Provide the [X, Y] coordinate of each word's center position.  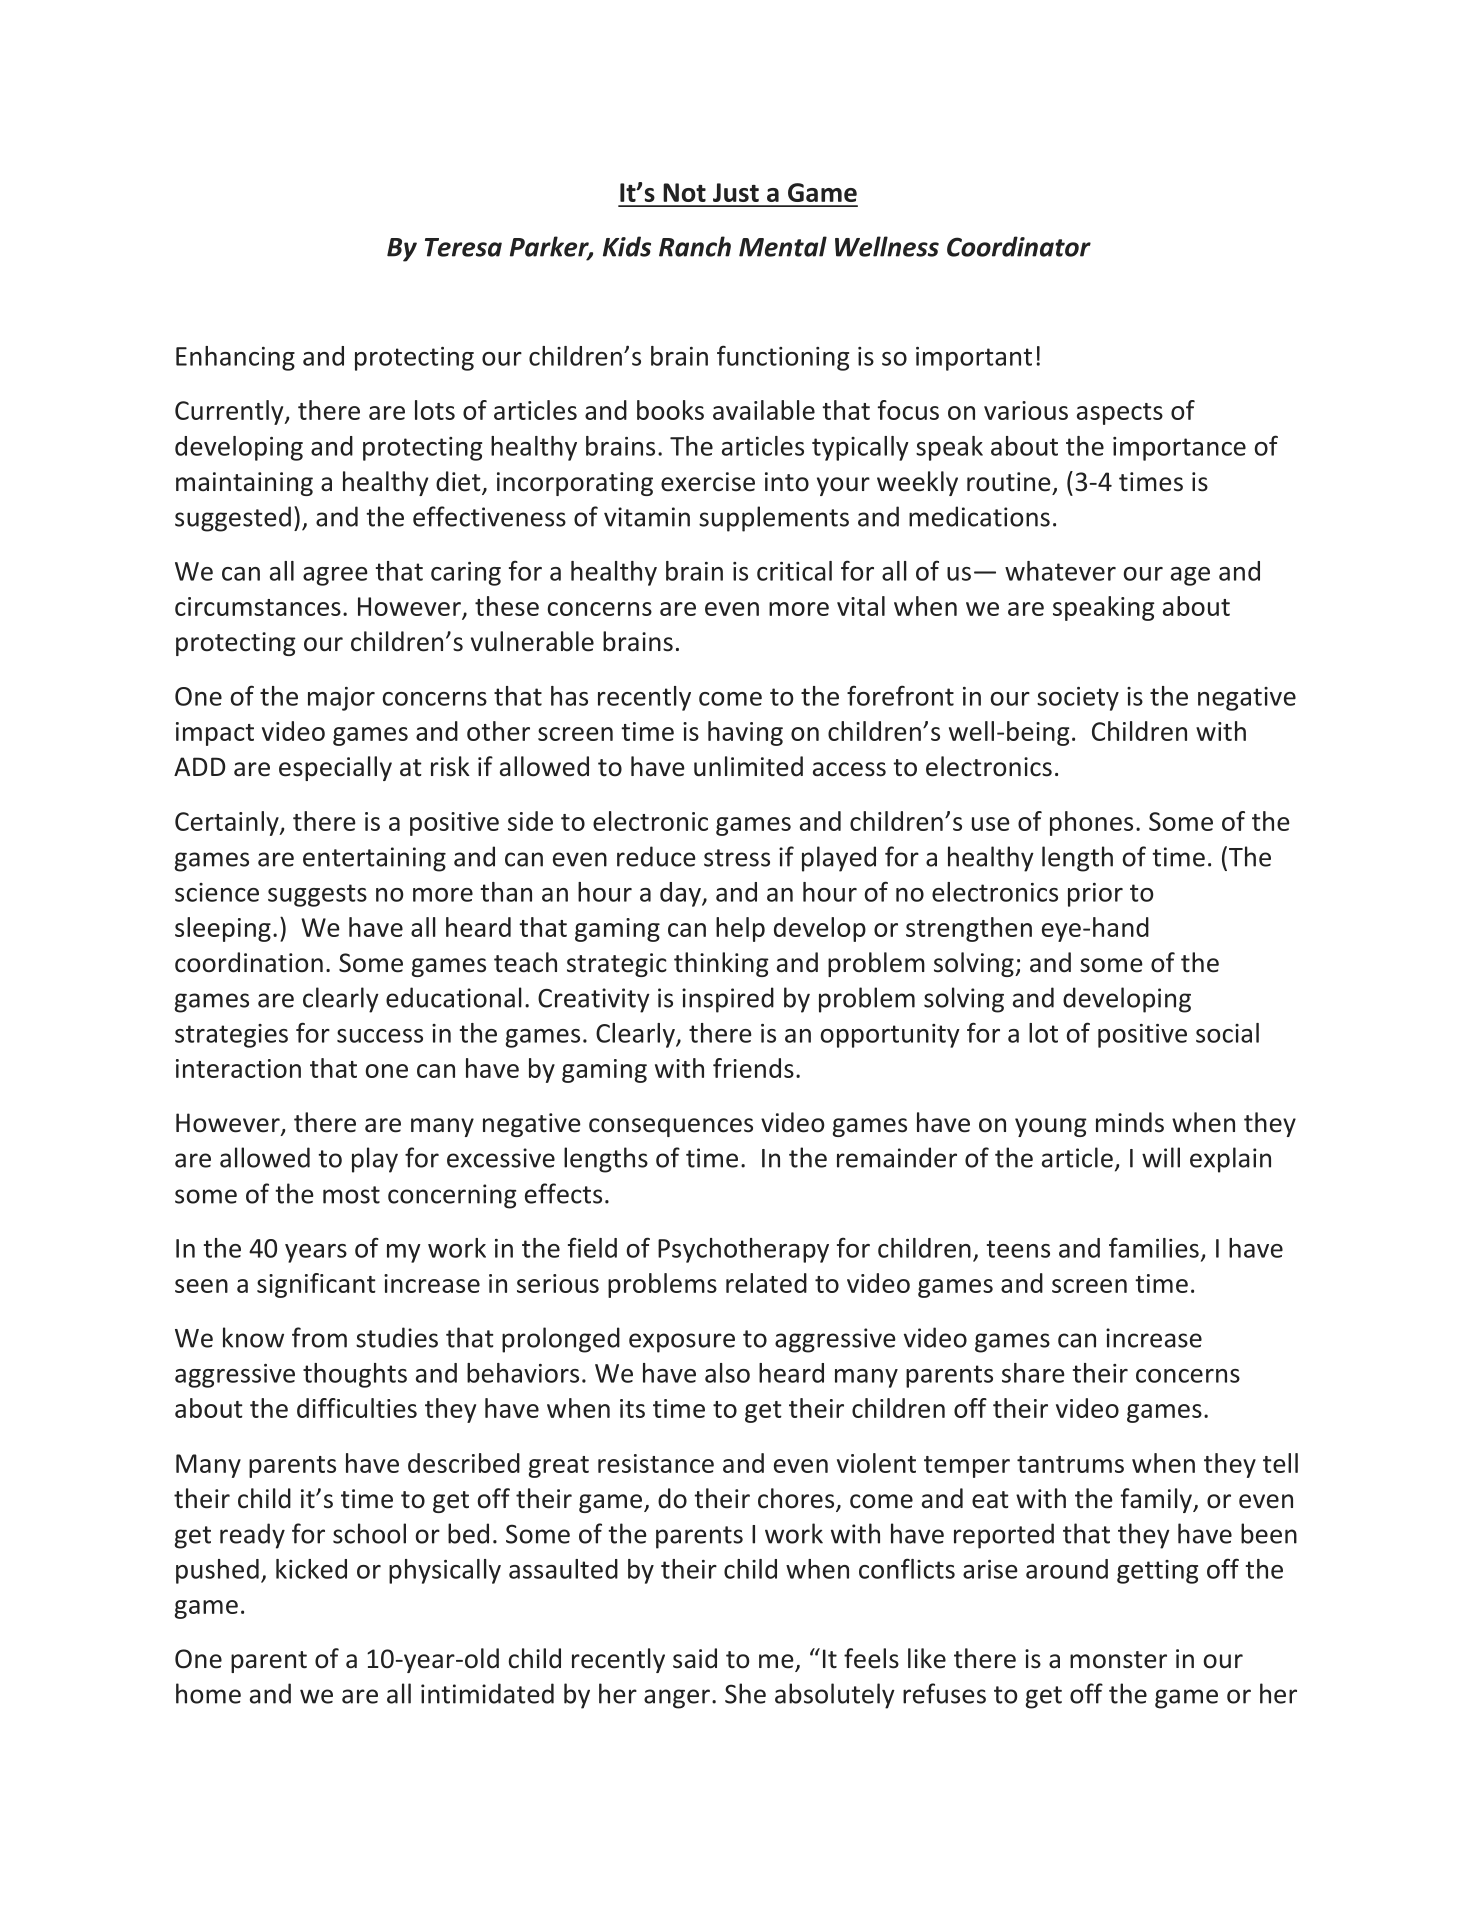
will [1161, 1157]
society [1078, 699]
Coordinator [1019, 246]
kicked [311, 1569]
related [766, 1283]
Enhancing [235, 358]
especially [335, 768]
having [745, 733]
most [351, 1195]
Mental [783, 246]
